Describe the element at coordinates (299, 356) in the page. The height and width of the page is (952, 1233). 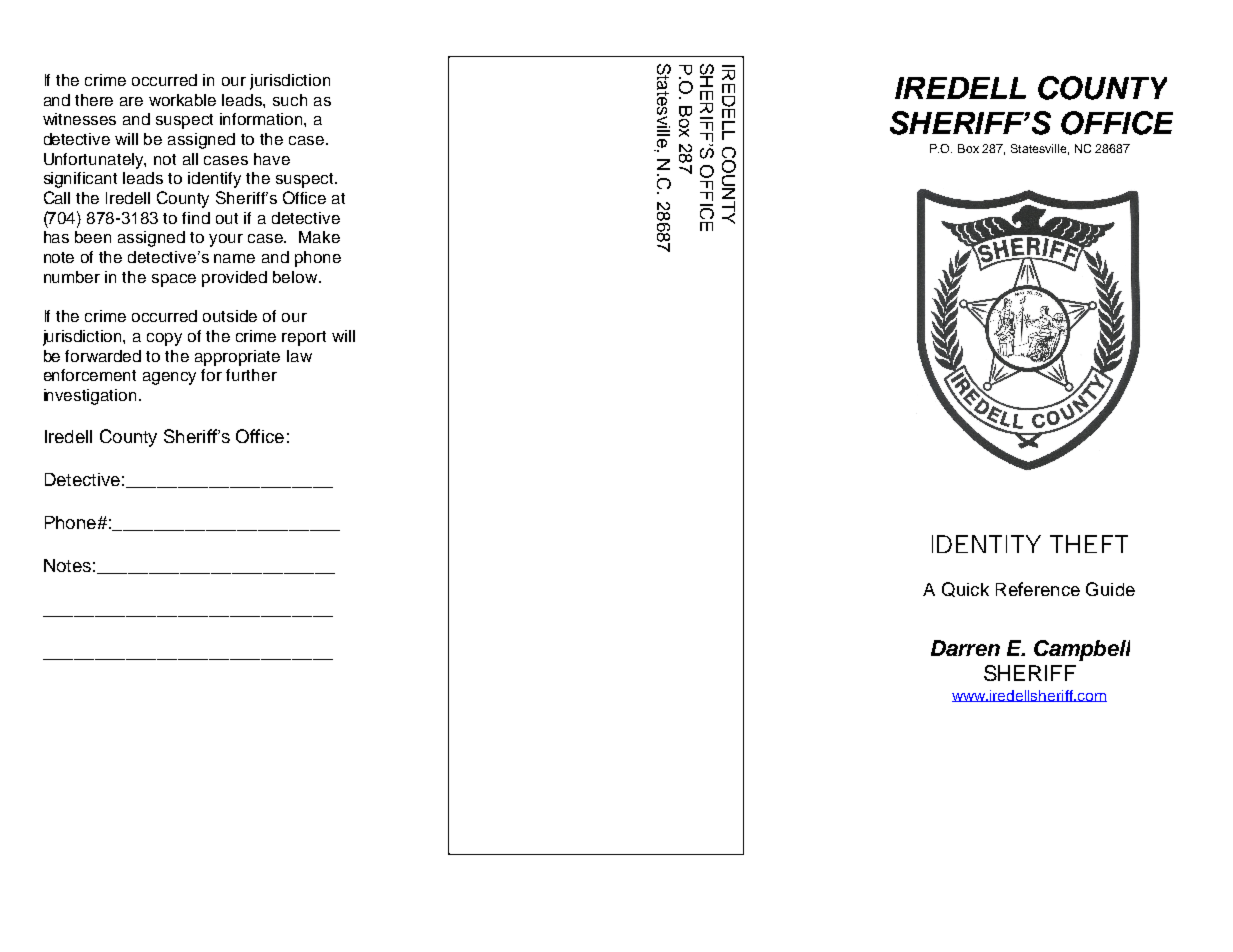
I see `law` at that location.
